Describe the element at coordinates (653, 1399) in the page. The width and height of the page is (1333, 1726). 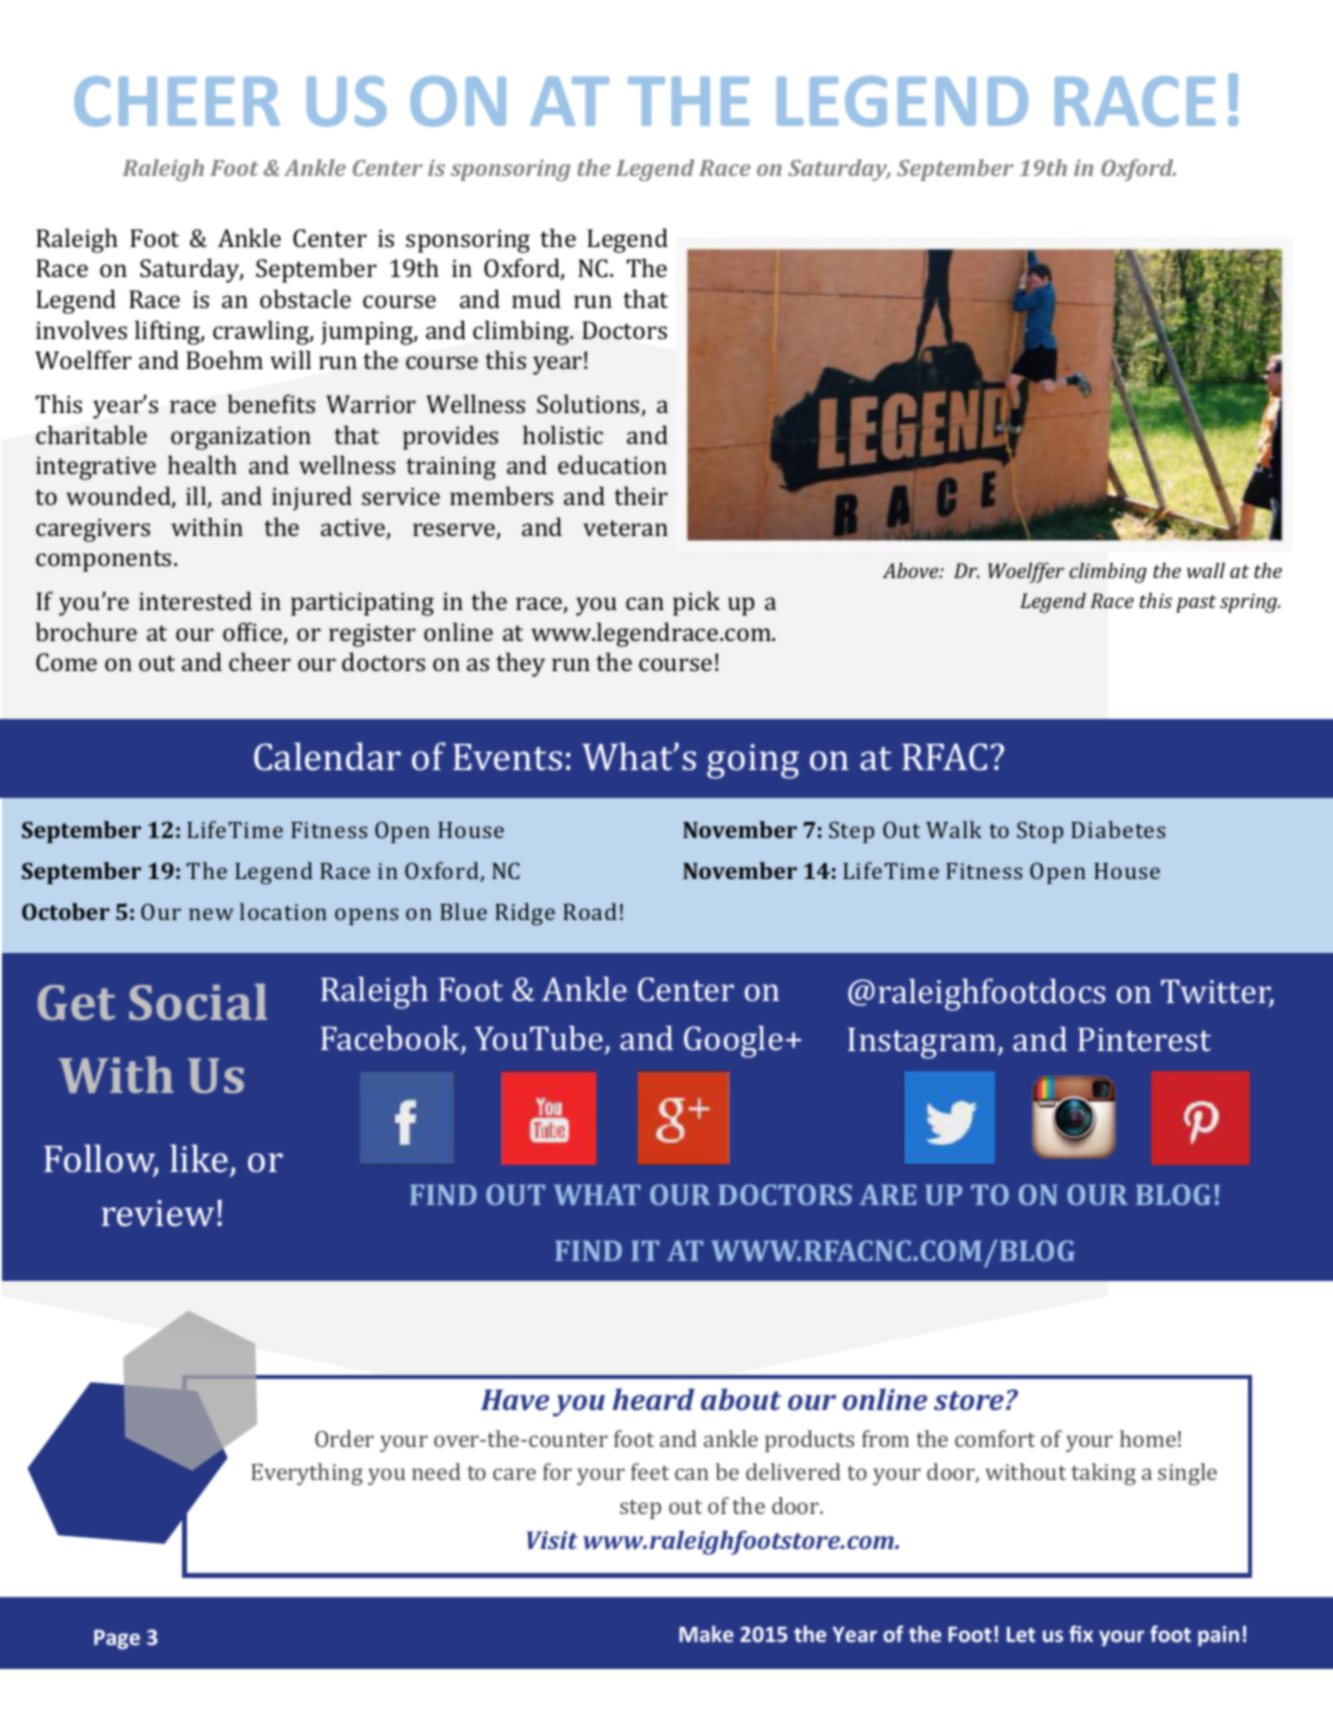
I see `heard` at that location.
